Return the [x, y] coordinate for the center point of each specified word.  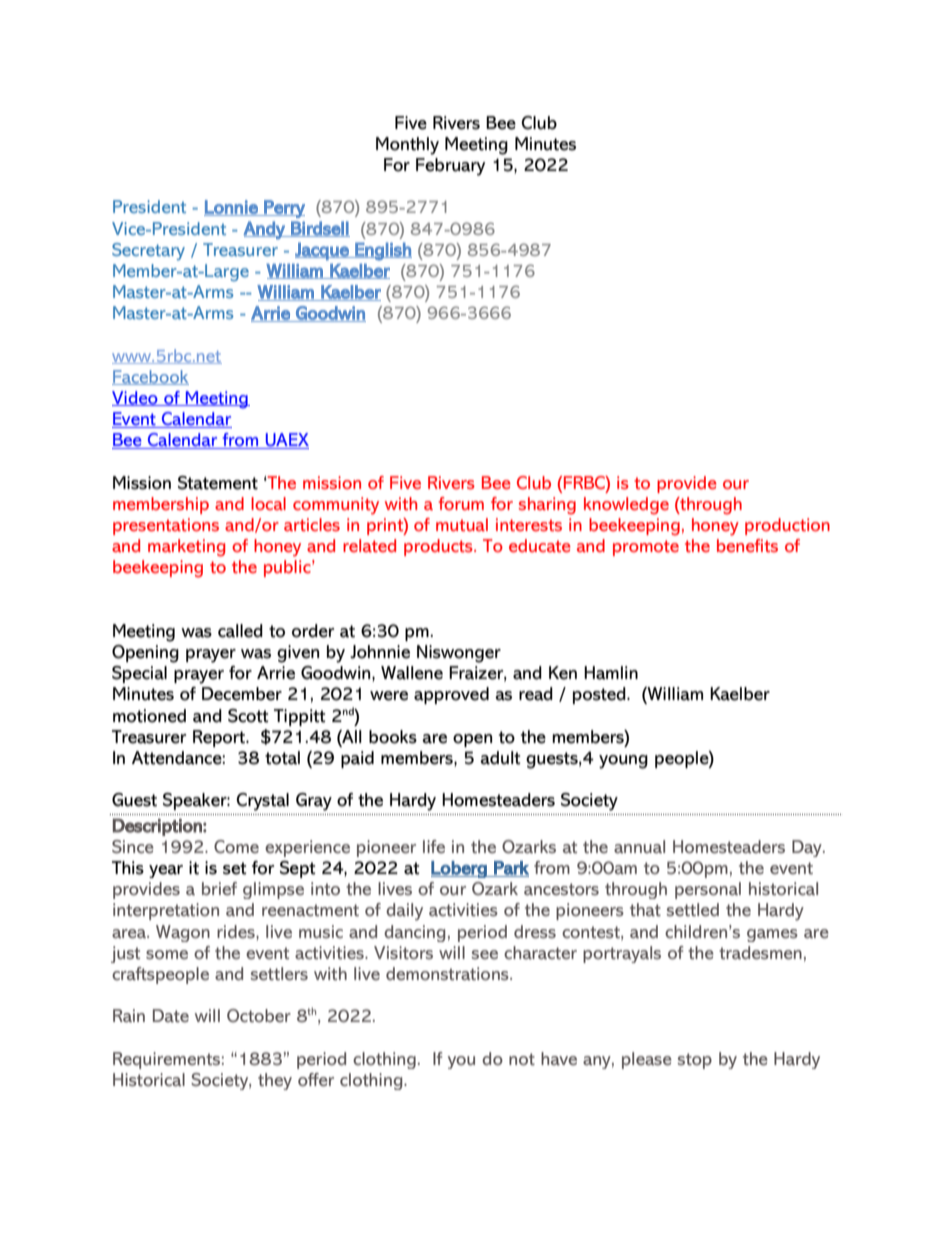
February [450, 167]
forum [461, 503]
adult [500, 758]
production [787, 526]
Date [171, 1016]
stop [695, 1061]
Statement [218, 483]
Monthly [407, 146]
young [623, 762]
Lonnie [232, 208]
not [522, 1059]
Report [220, 738]
